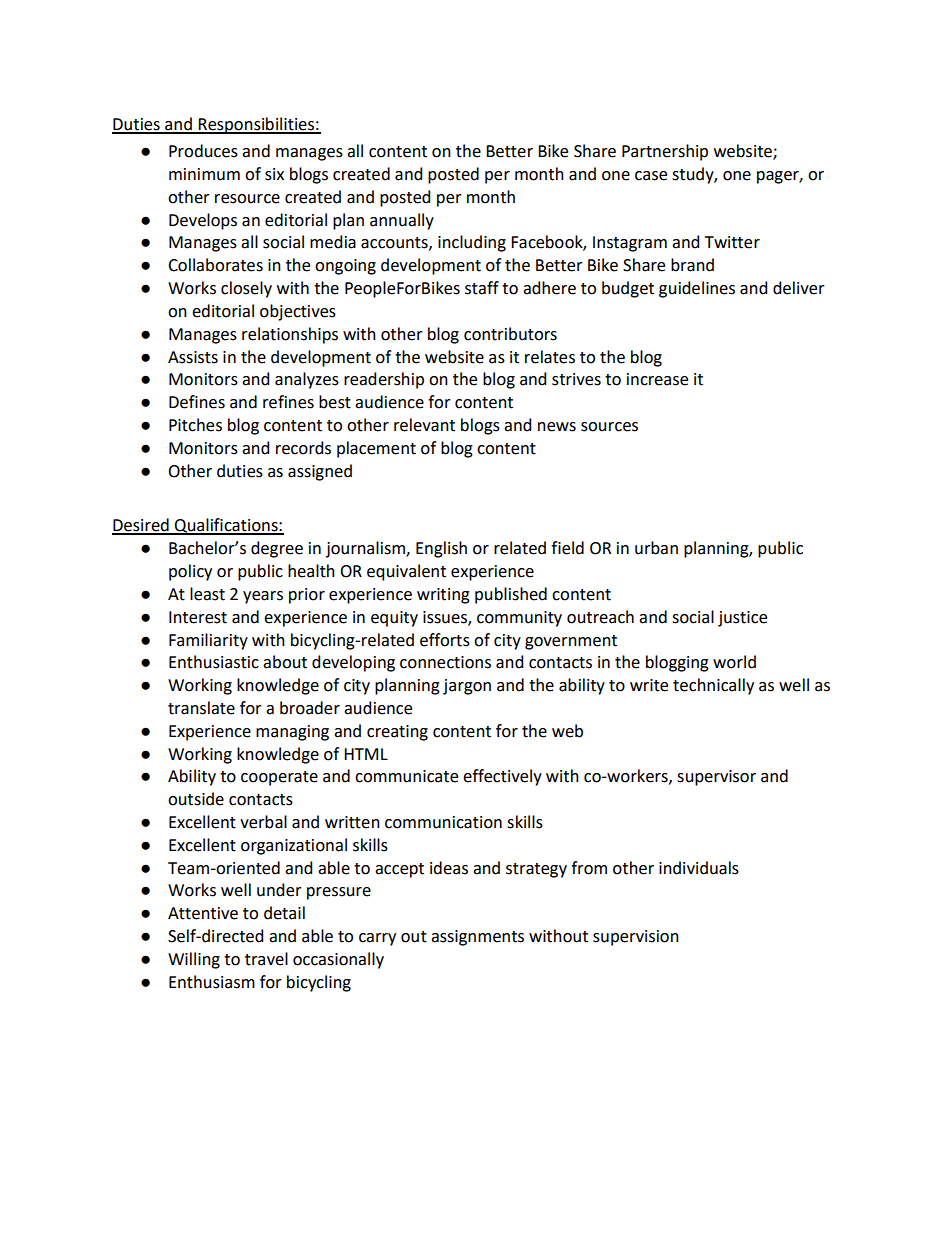  Describe the element at coordinates (441, 549) in the document. I see `English` at that location.
